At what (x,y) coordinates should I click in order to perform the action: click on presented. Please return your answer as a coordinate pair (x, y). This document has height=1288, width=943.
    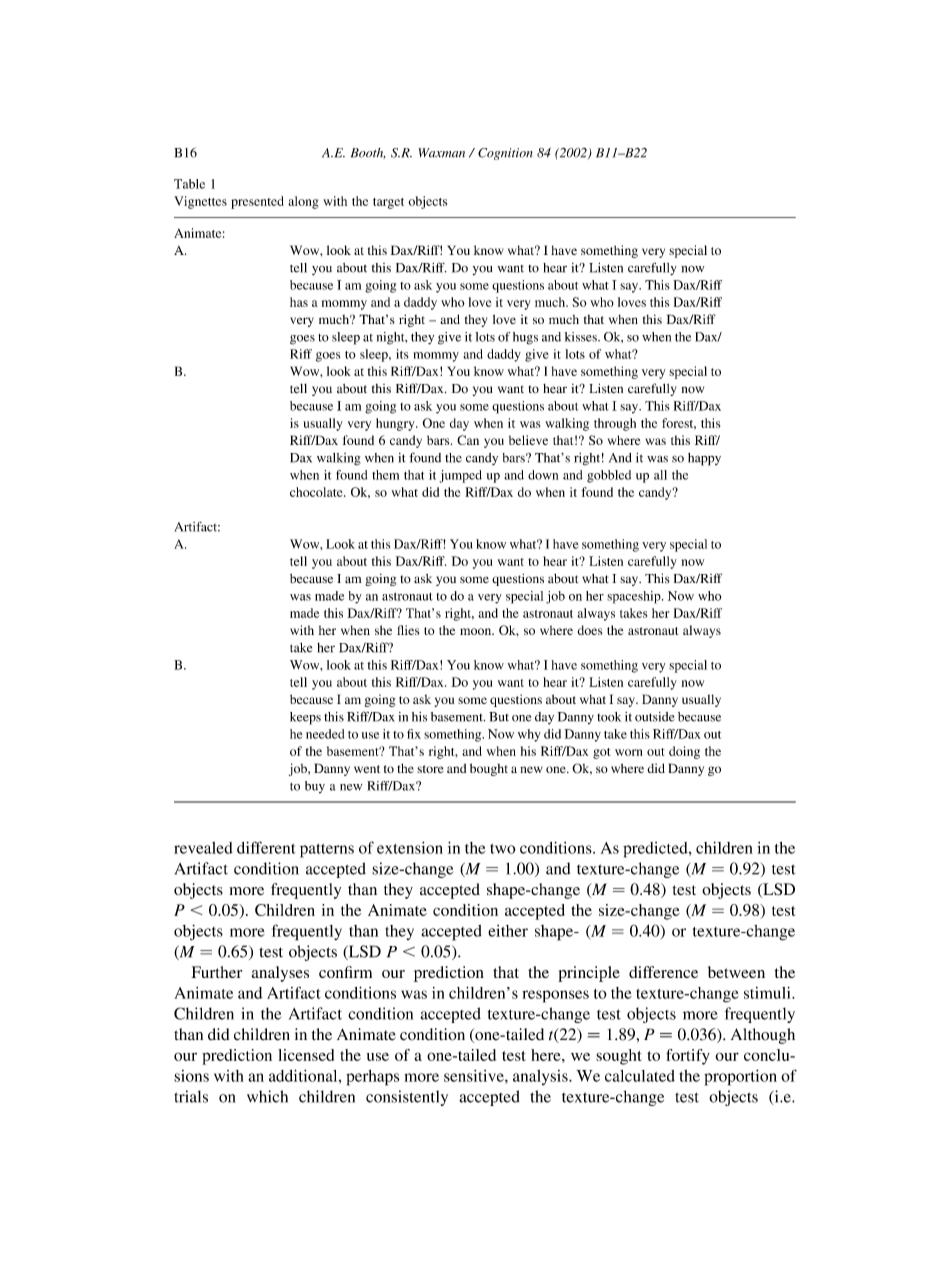
    Looking at the image, I should click on (257, 202).
